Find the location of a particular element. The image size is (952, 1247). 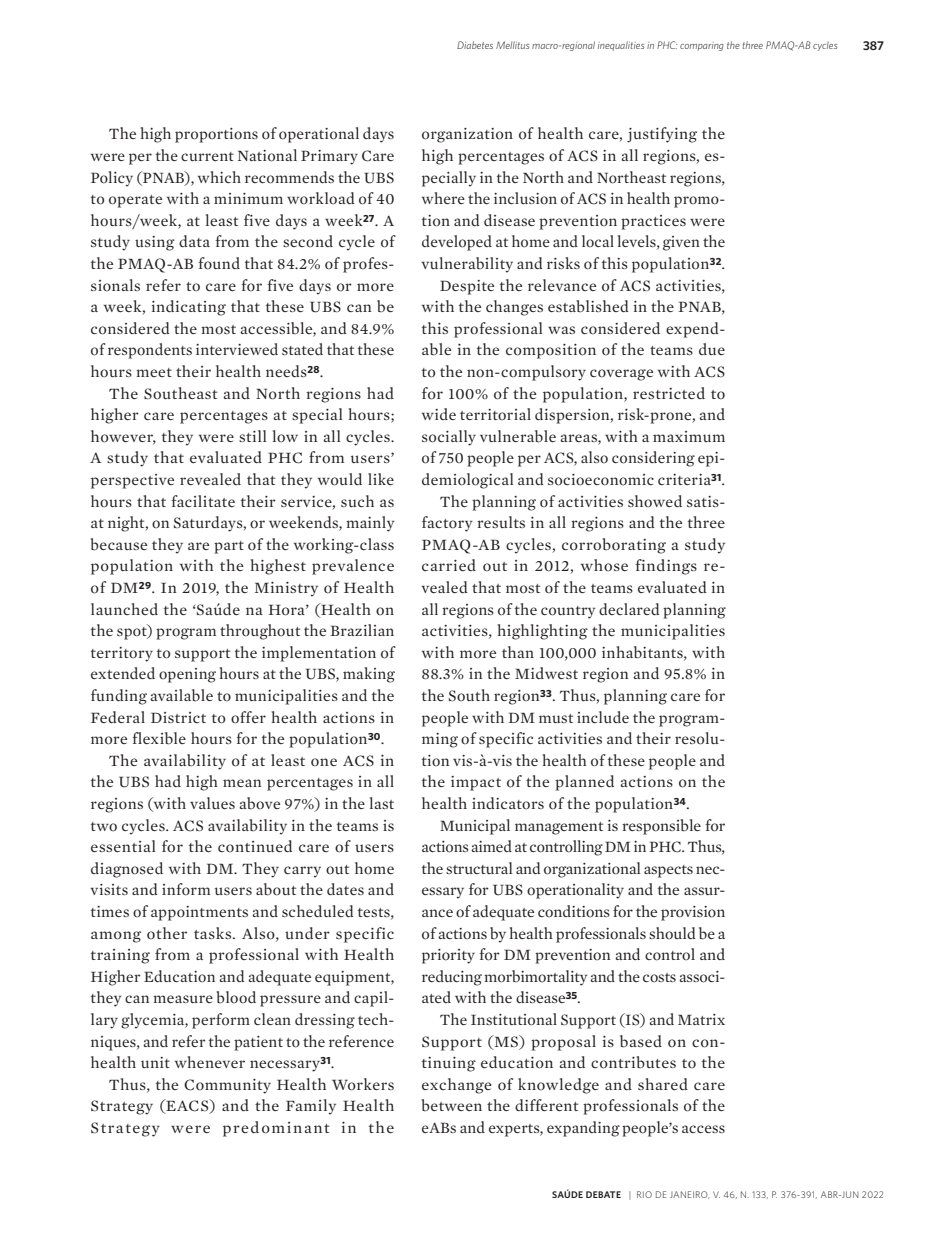

Brazilian is located at coordinates (362, 630).
